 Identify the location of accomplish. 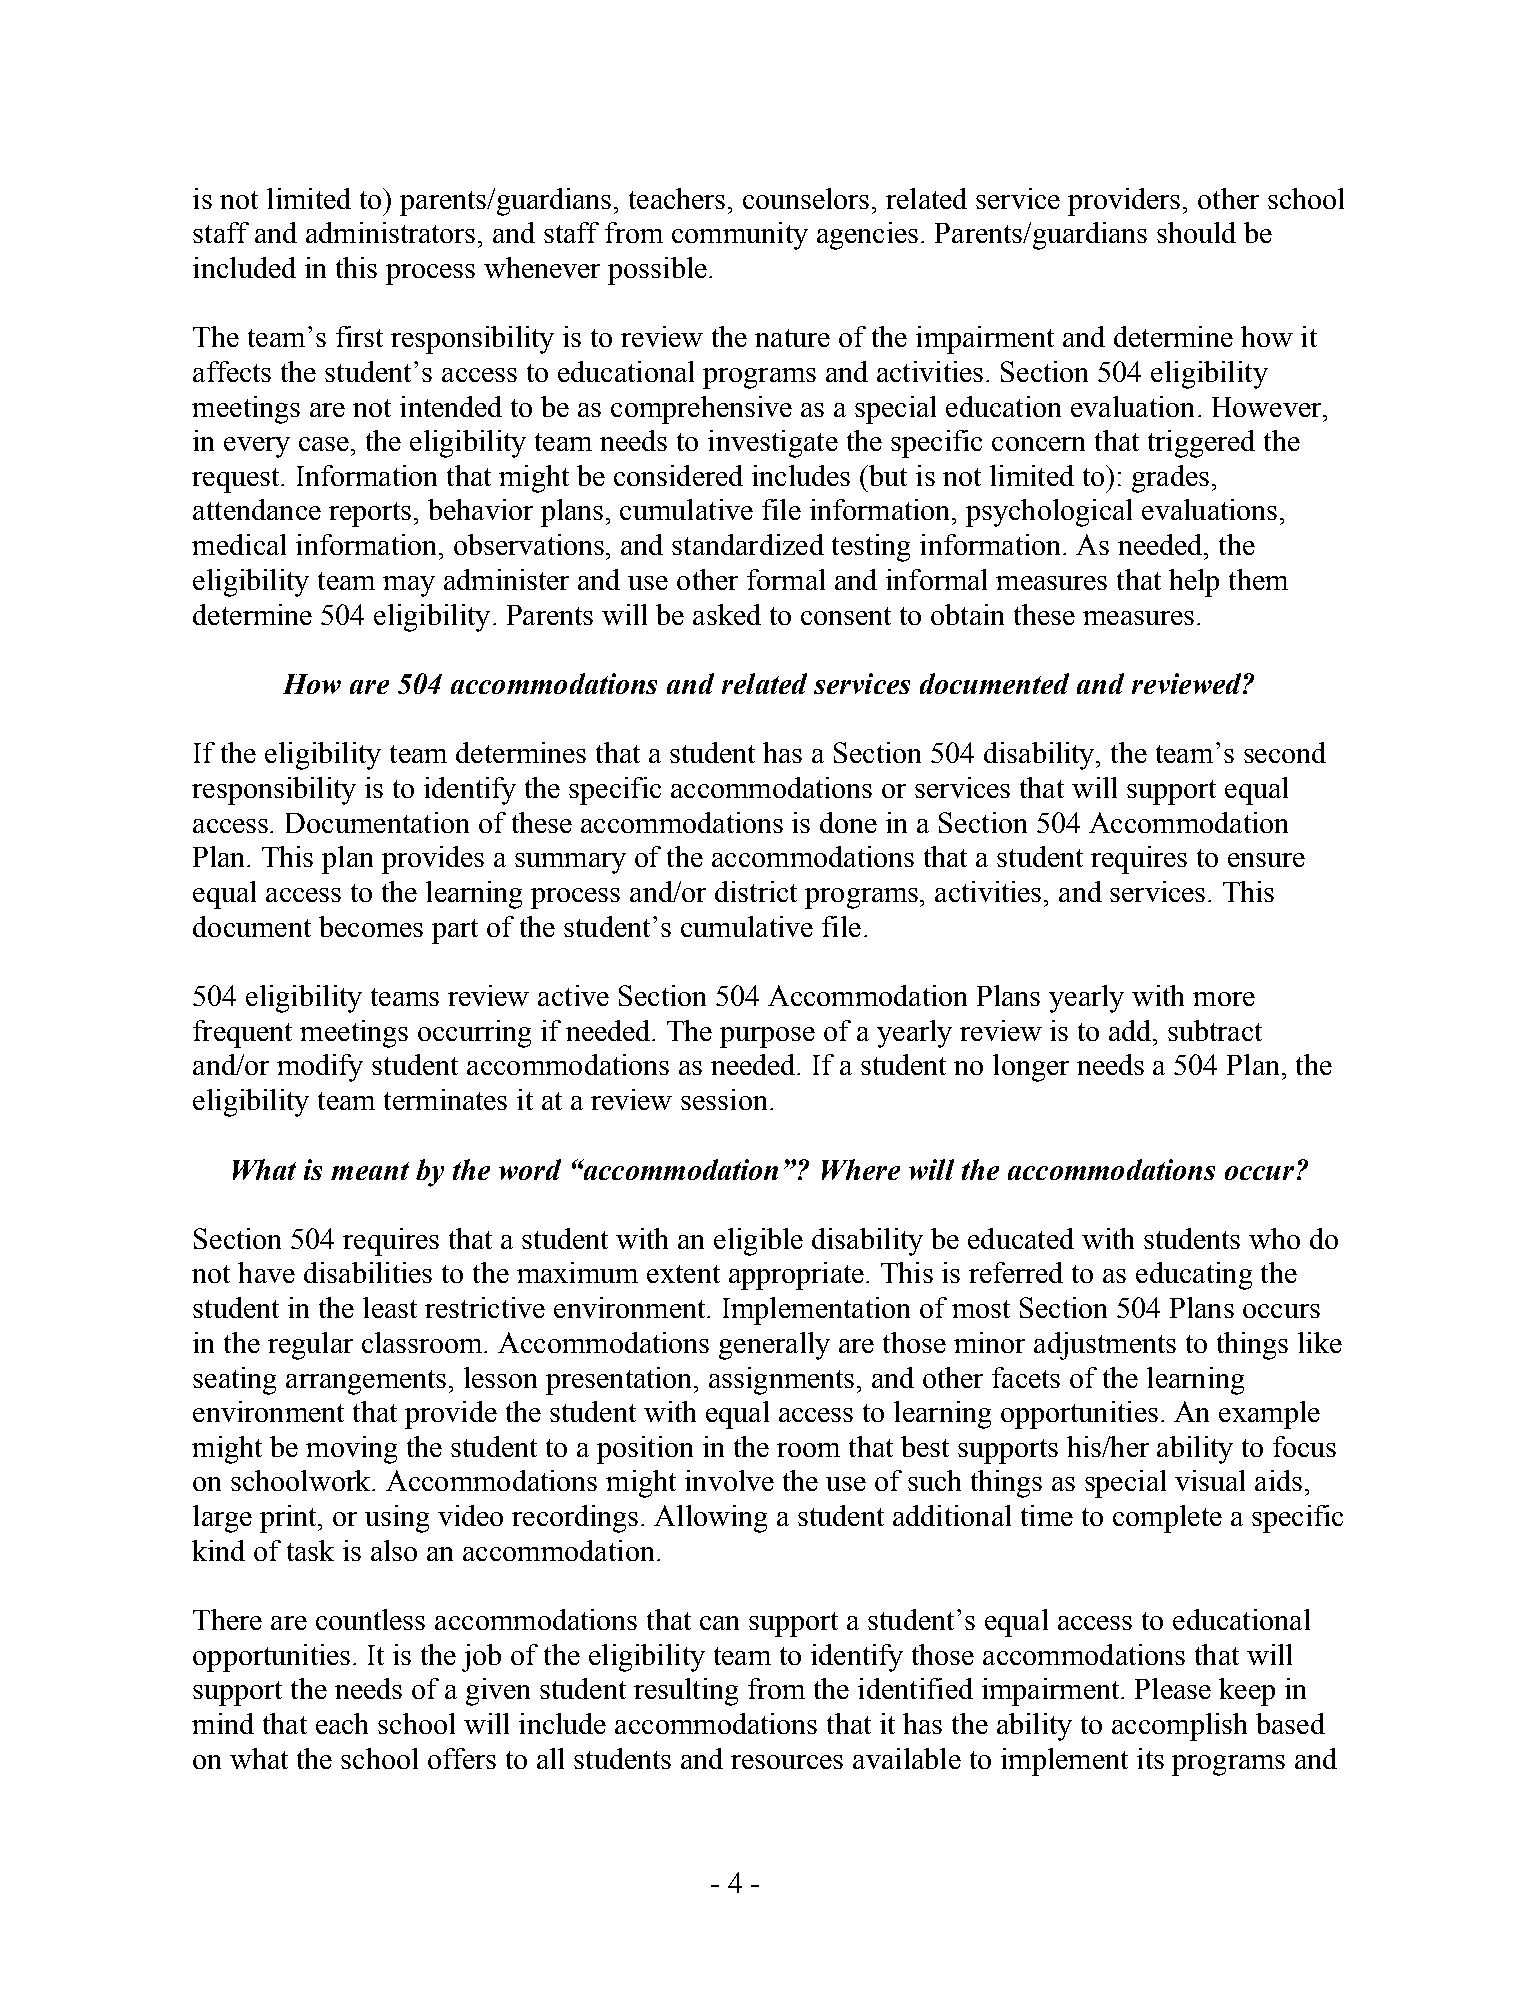
(1179, 1727).
